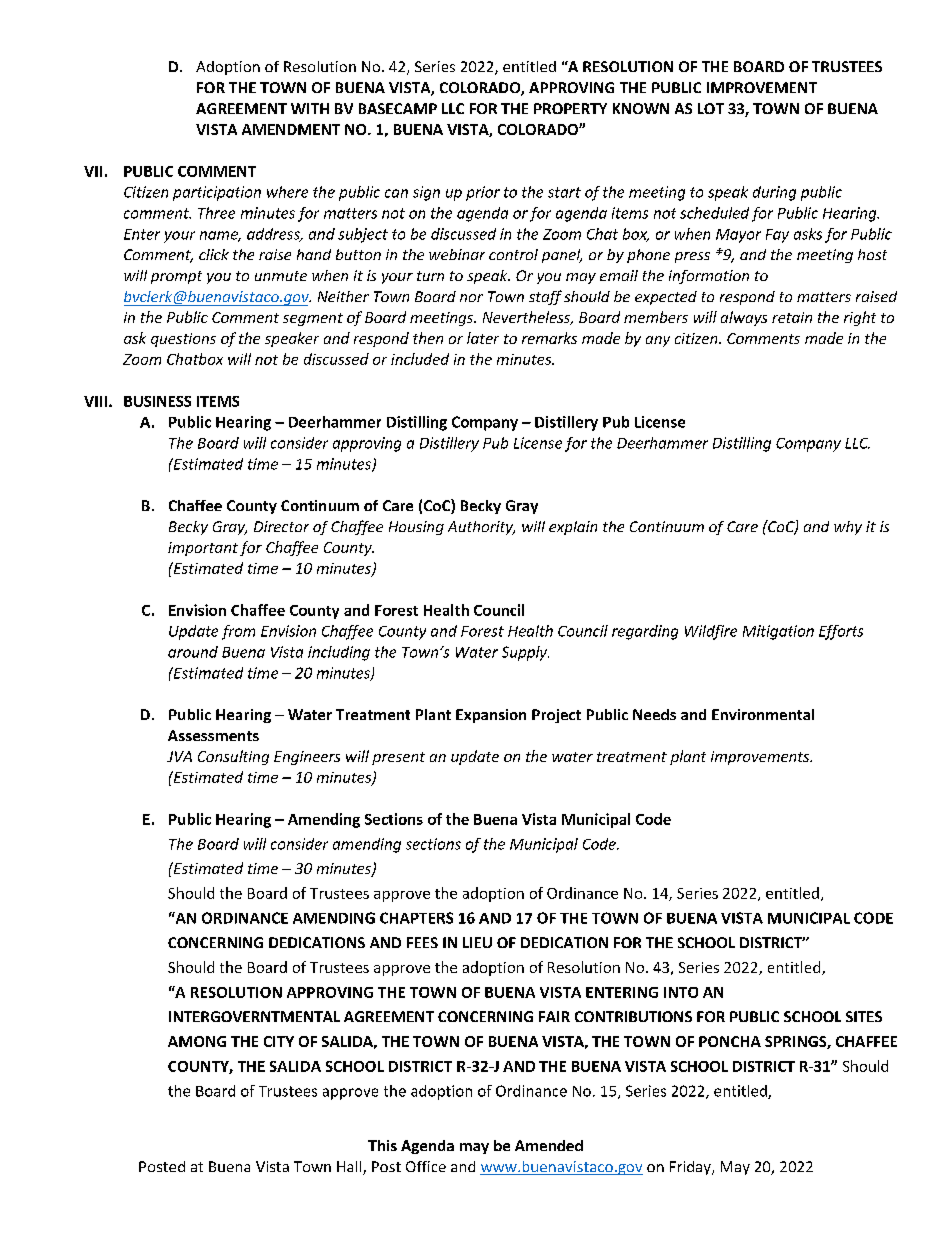 This image has height=1233, width=952. Describe the element at coordinates (217, 193) in the image. I see `participation` at that location.
